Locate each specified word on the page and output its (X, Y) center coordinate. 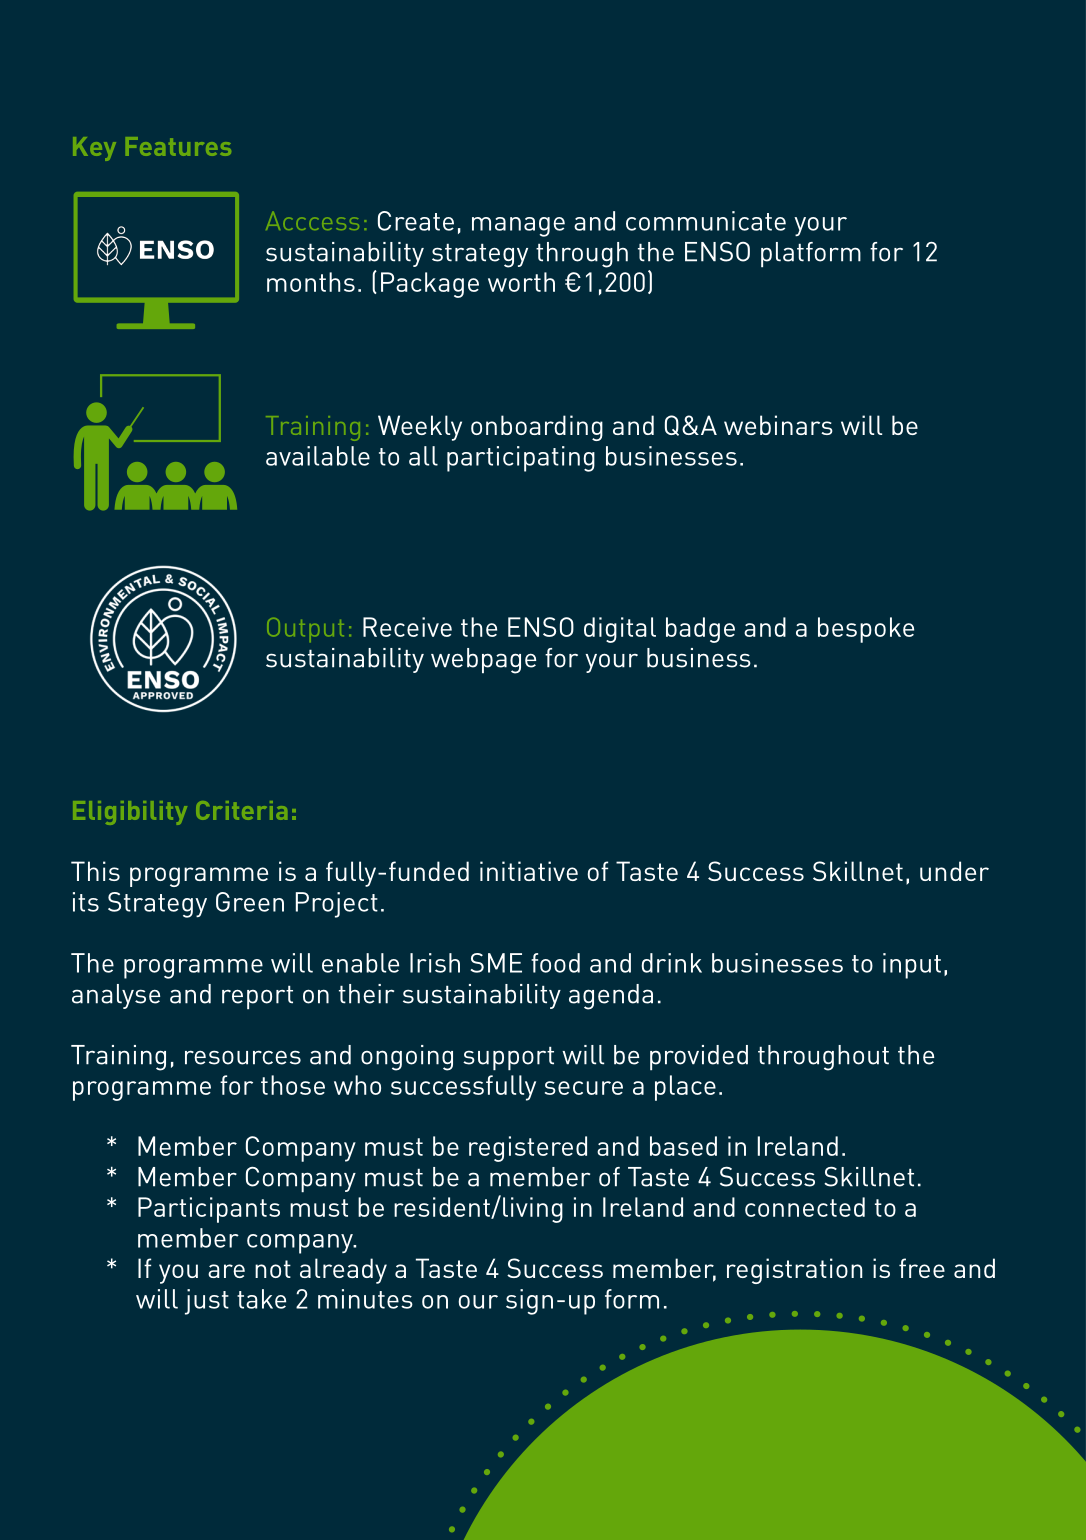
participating (521, 459)
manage (518, 227)
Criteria (241, 810)
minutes (365, 1299)
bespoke (866, 630)
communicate (706, 221)
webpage (483, 661)
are (226, 1271)
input (912, 966)
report (257, 997)
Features (178, 146)
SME (496, 963)
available (318, 456)
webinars (778, 425)
